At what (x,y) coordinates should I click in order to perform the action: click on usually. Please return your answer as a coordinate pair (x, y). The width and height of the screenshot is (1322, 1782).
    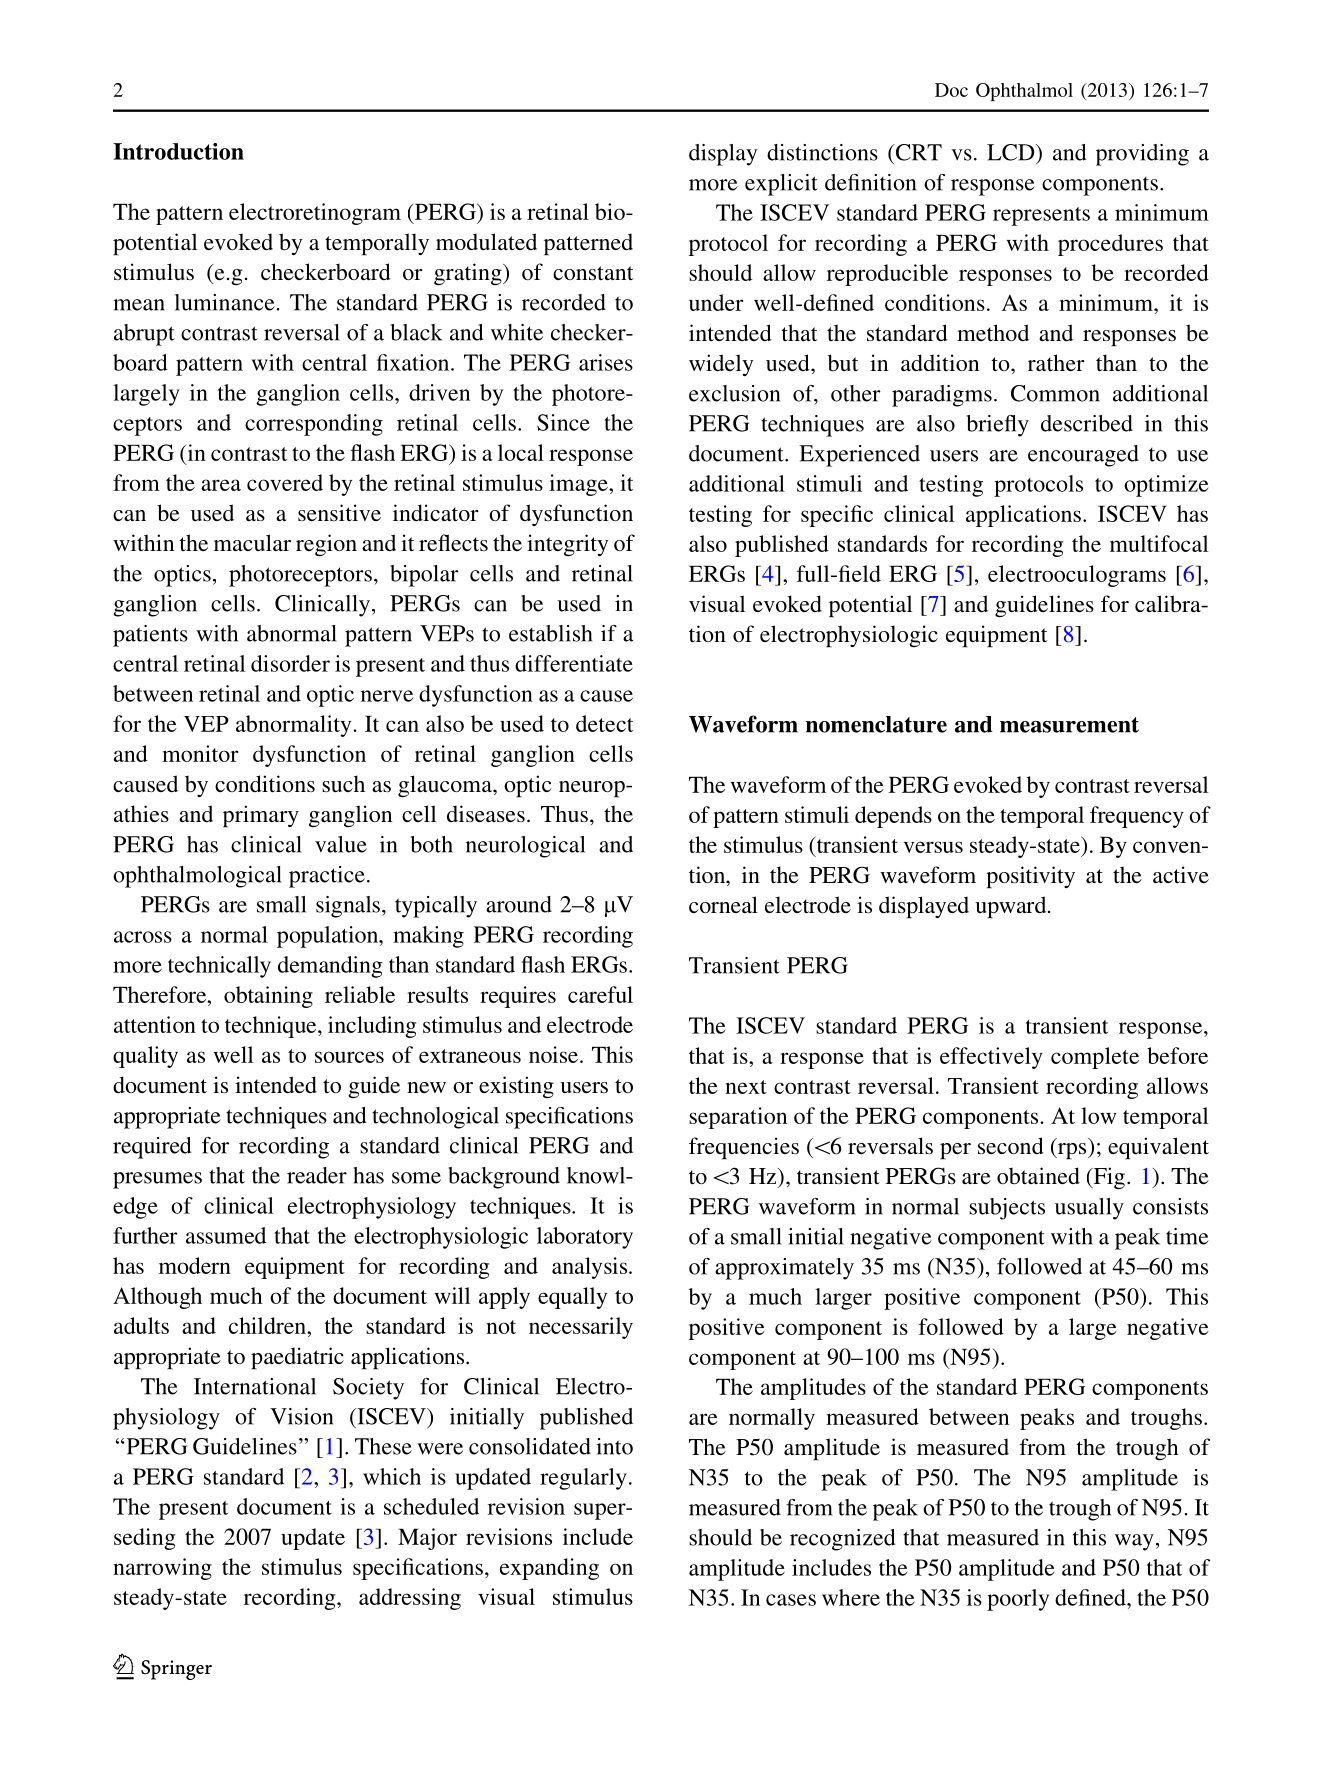
    Looking at the image, I should click on (1089, 1209).
